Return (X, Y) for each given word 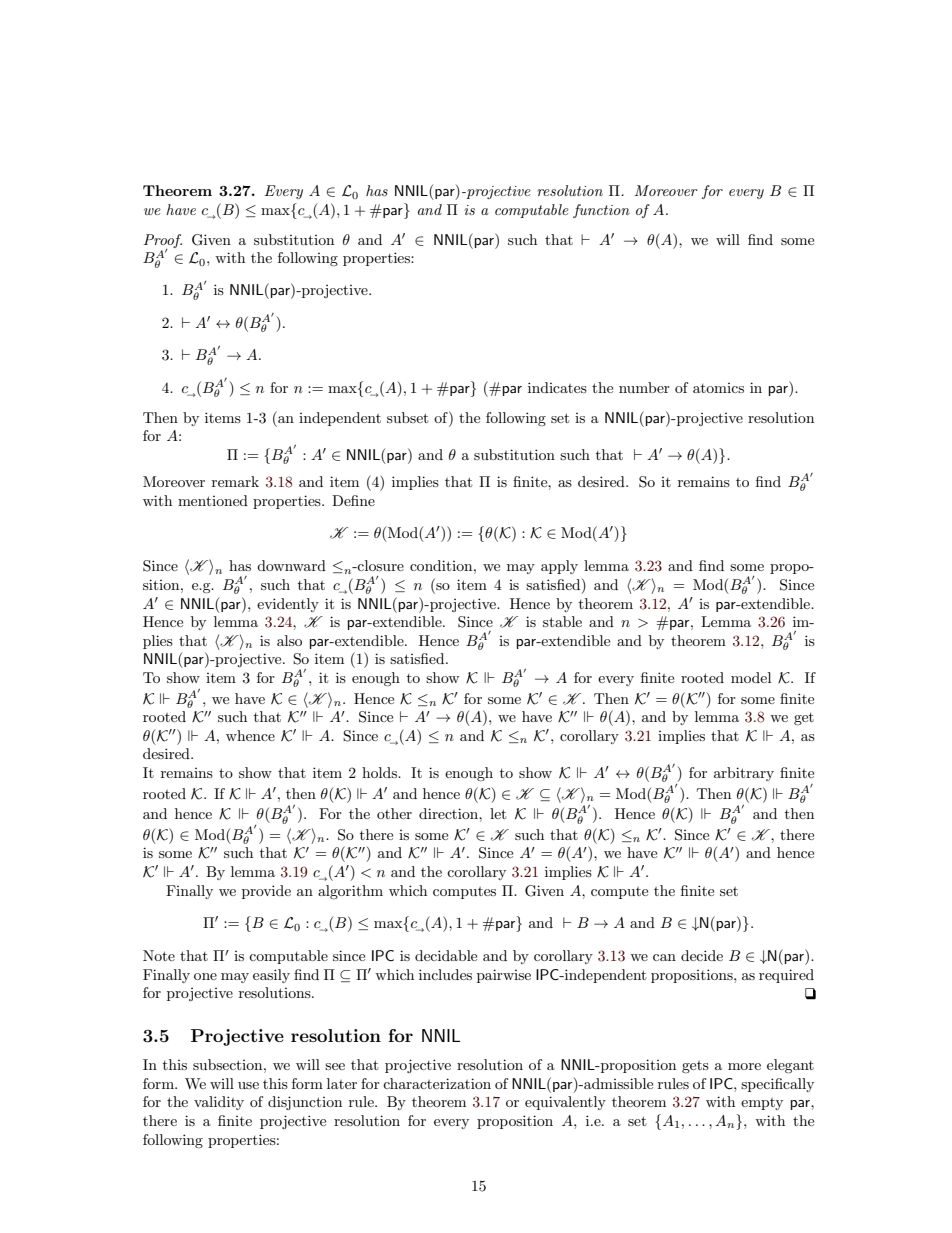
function (601, 211)
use (248, 1085)
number (644, 387)
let (498, 813)
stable (562, 621)
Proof (163, 242)
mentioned (213, 500)
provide (266, 892)
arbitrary (744, 774)
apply (559, 567)
